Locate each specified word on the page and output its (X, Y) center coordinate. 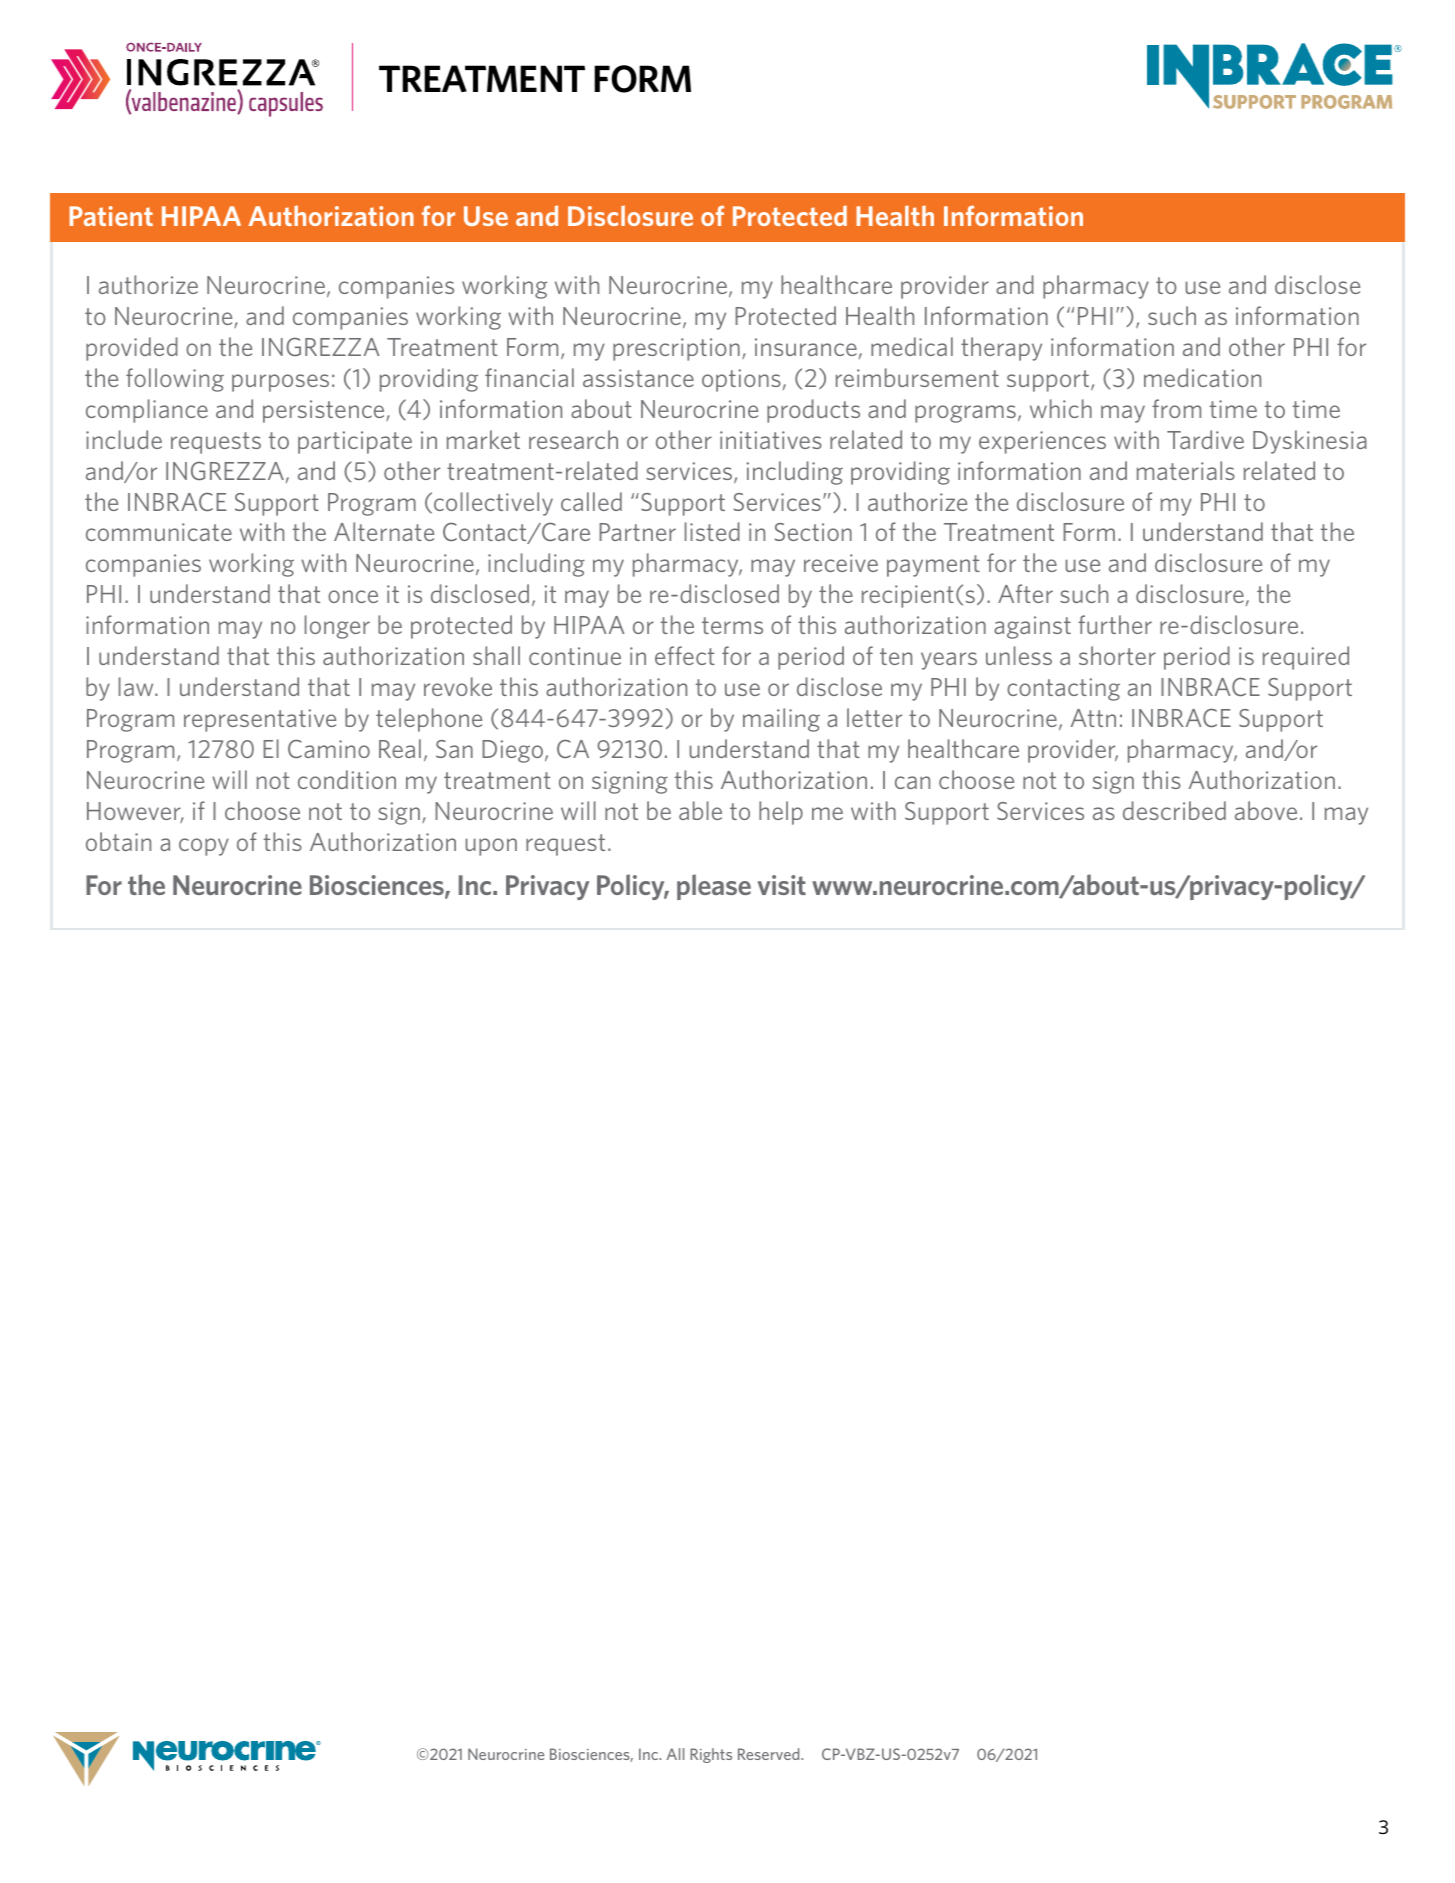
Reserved (770, 1754)
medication (1202, 377)
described (1174, 810)
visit (782, 885)
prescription (676, 349)
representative (260, 720)
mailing (781, 720)
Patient (111, 216)
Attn (1093, 718)
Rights (711, 1755)
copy (204, 847)
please (714, 887)
